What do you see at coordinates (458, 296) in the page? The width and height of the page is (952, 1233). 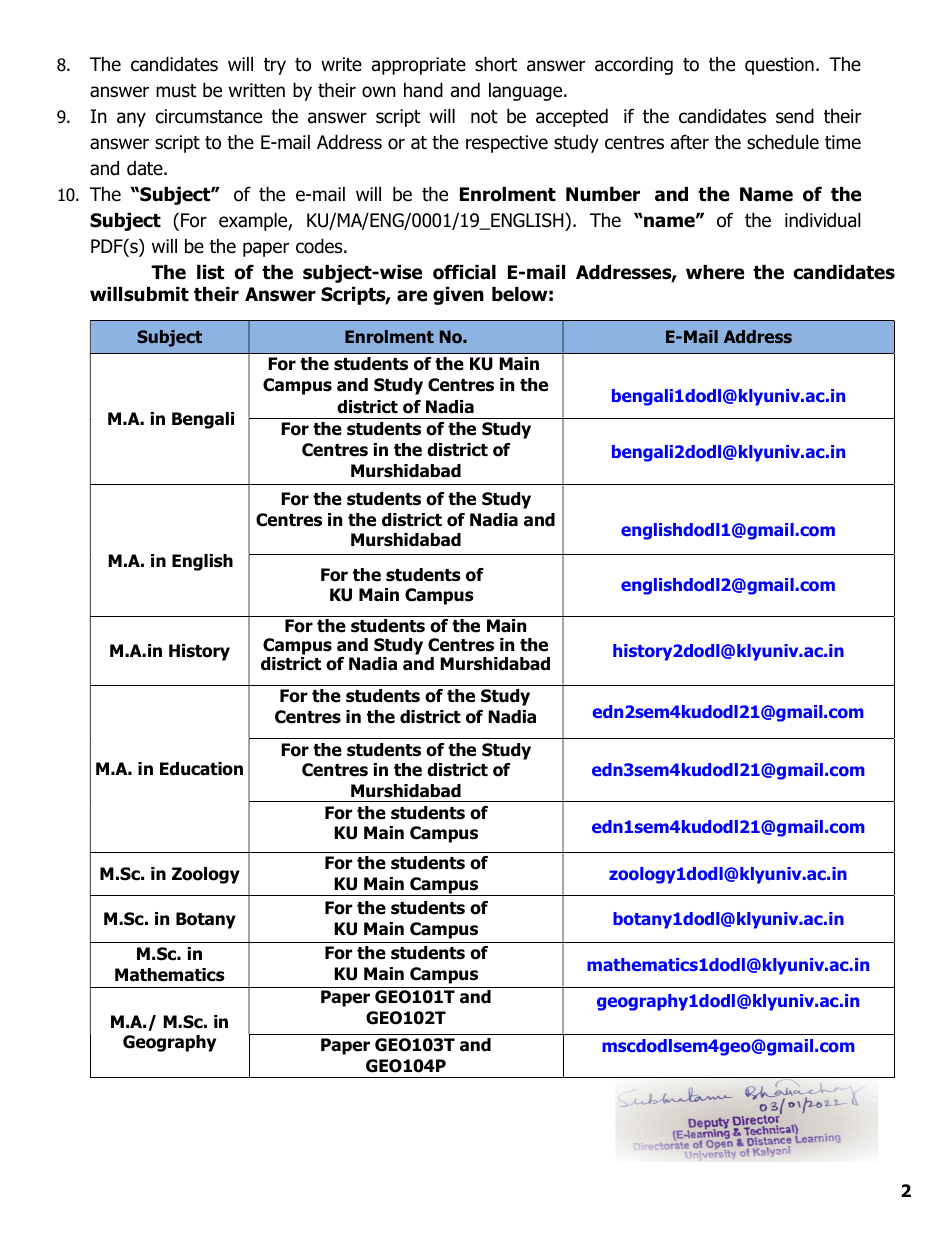 I see `given` at bounding box center [458, 296].
